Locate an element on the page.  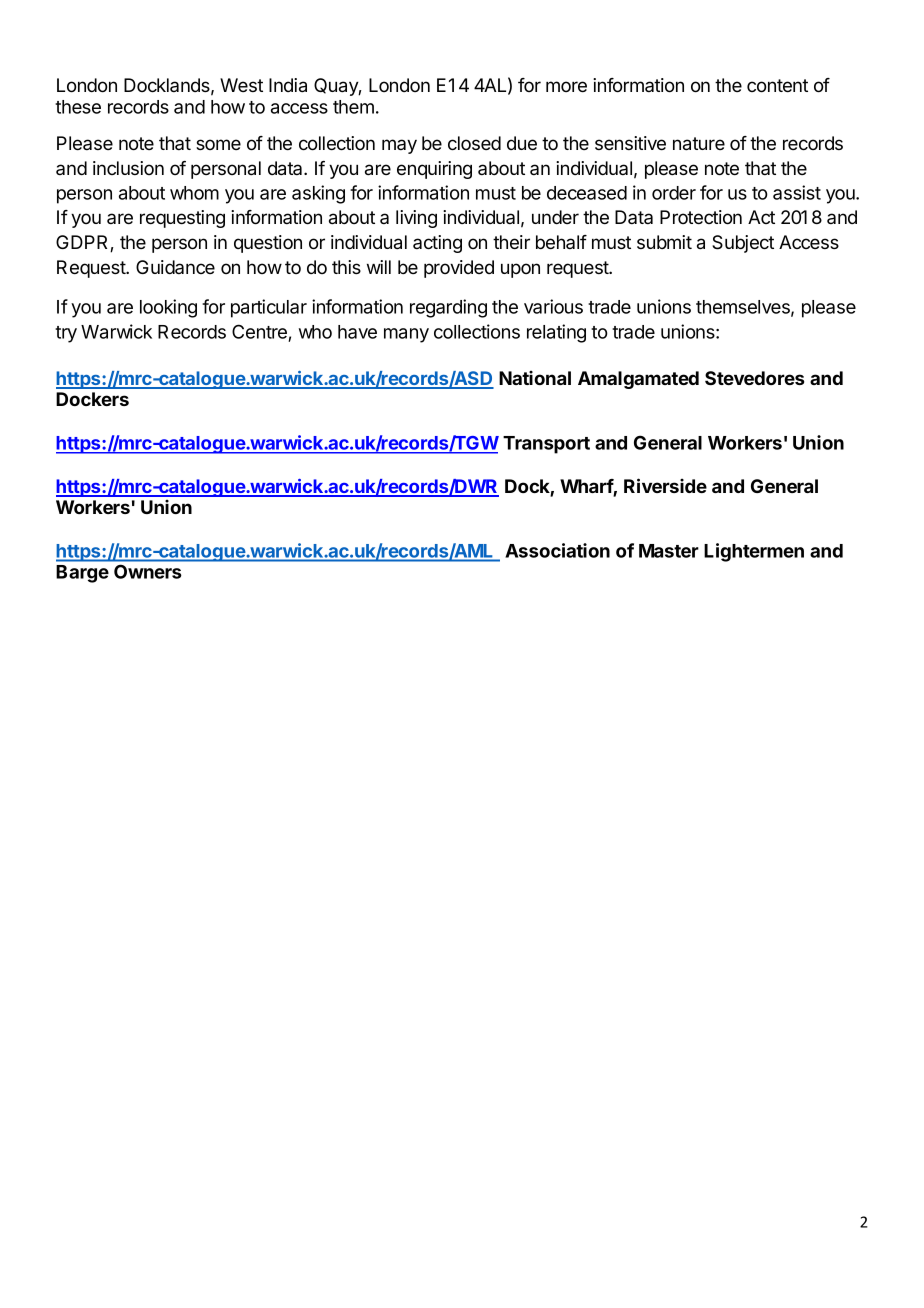
try is located at coordinates (66, 334).
